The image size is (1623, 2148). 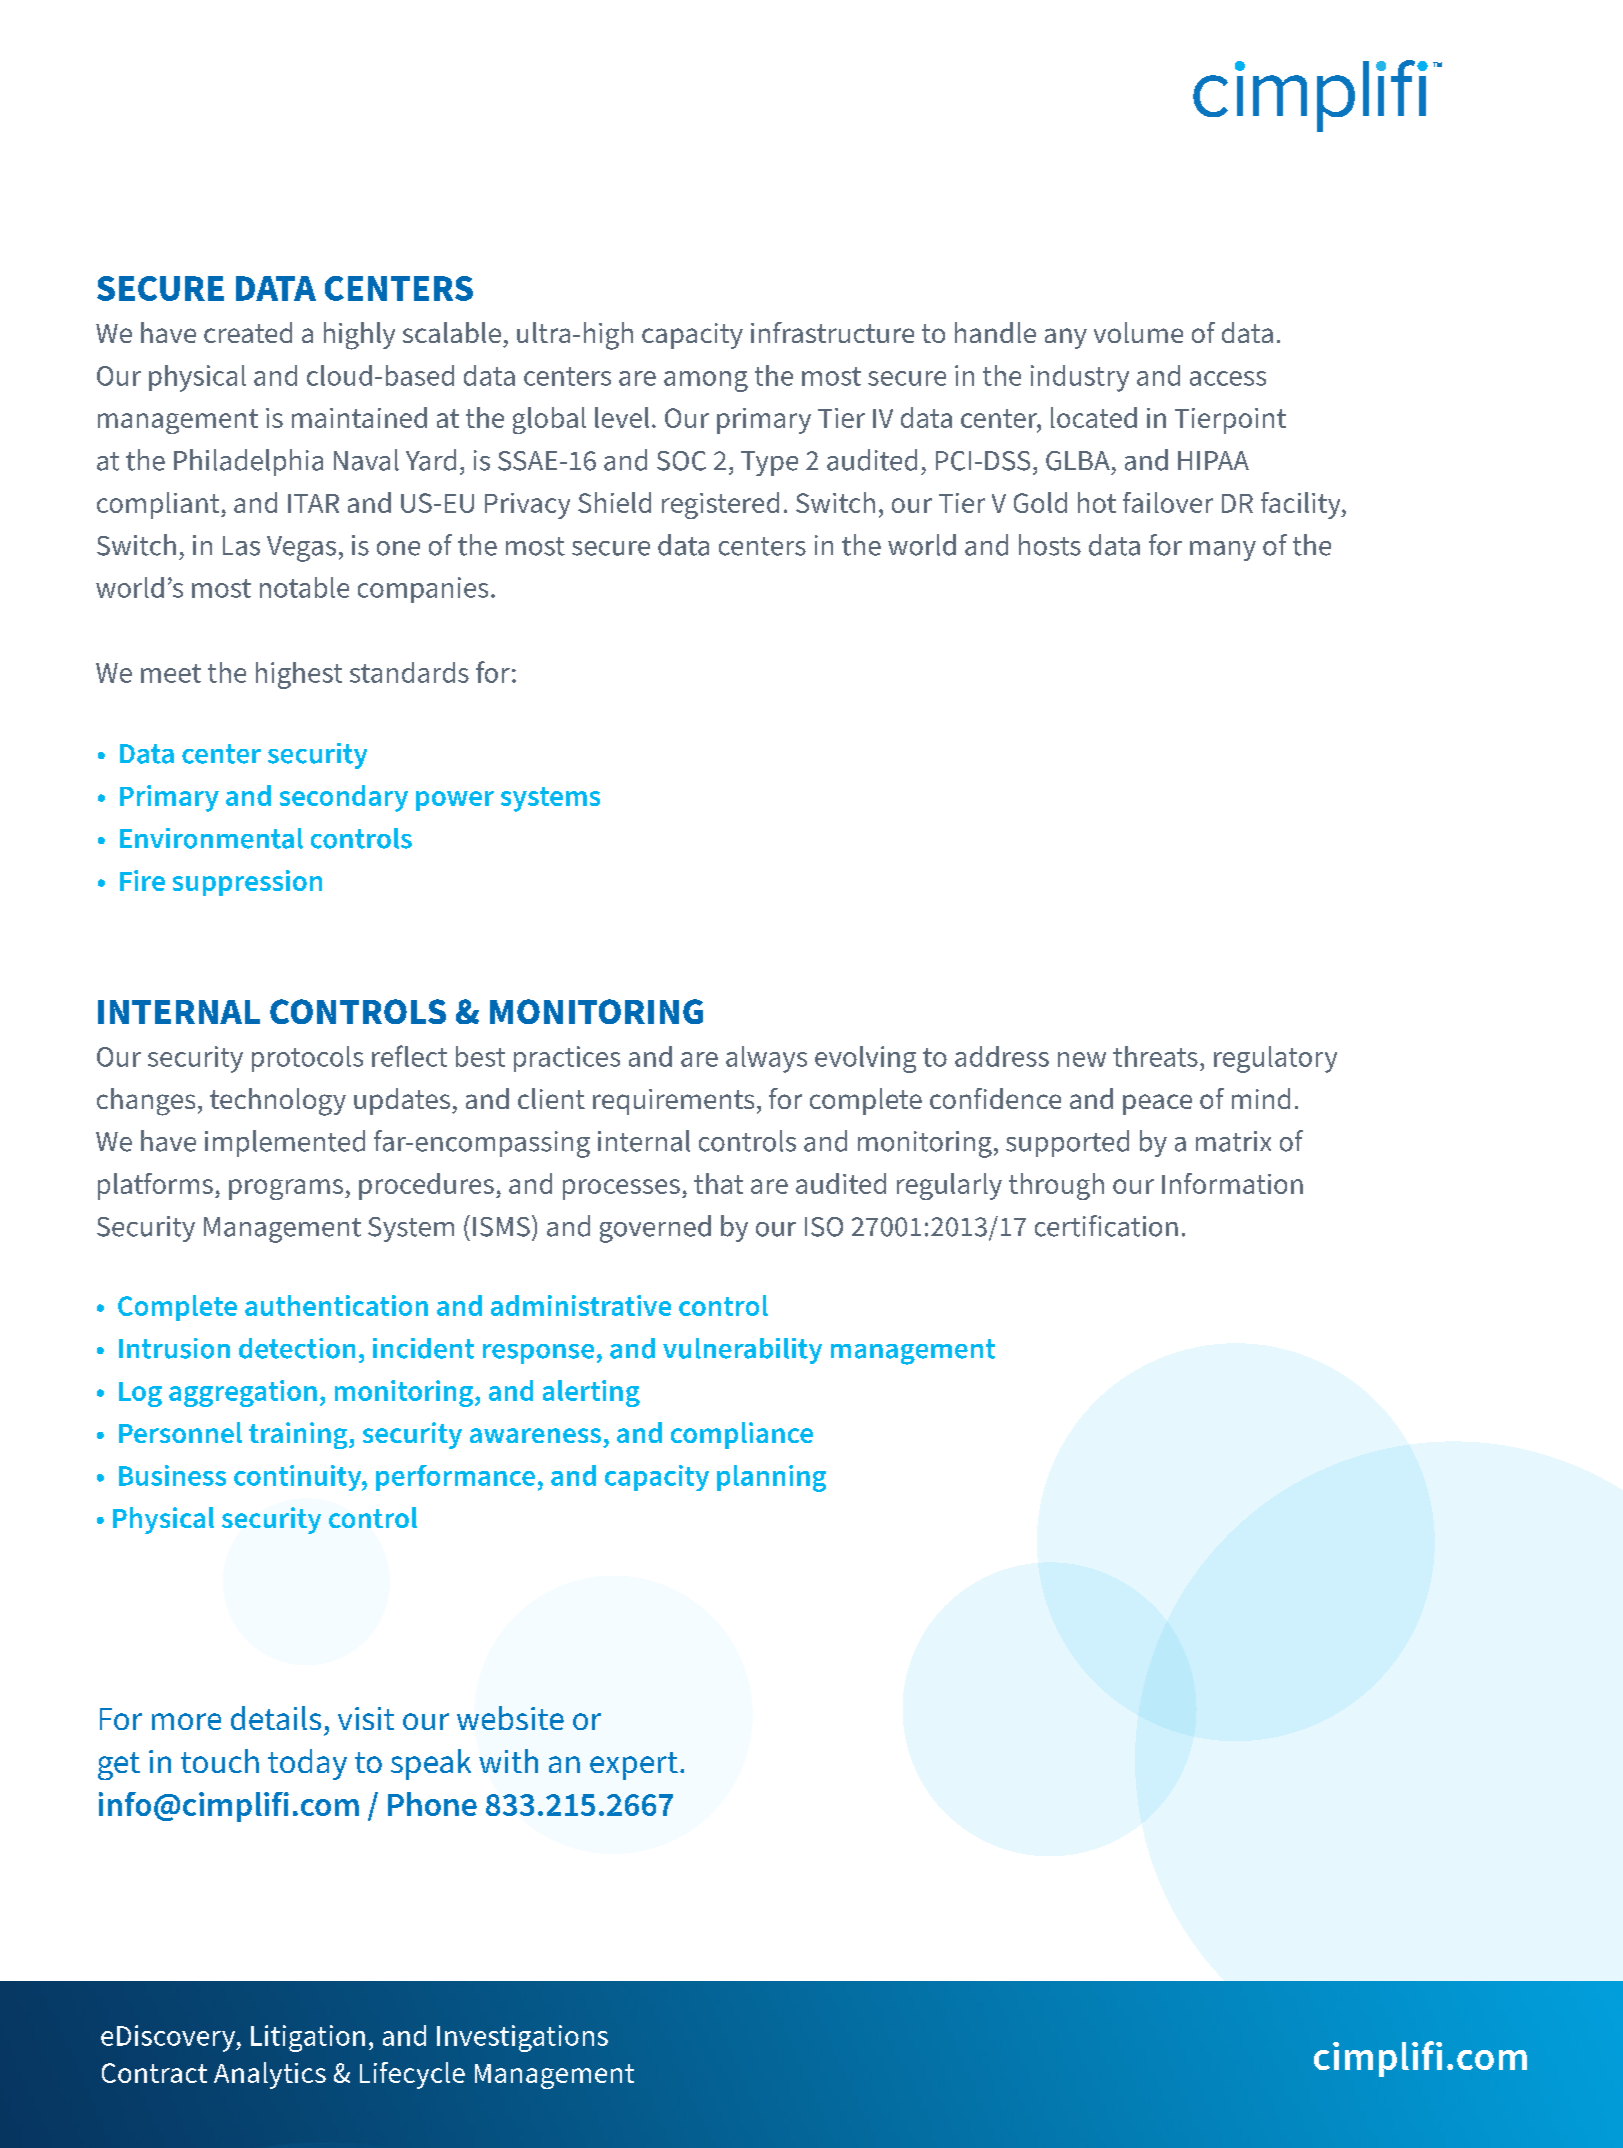 What do you see at coordinates (248, 332) in the screenshot?
I see `created` at bounding box center [248, 332].
